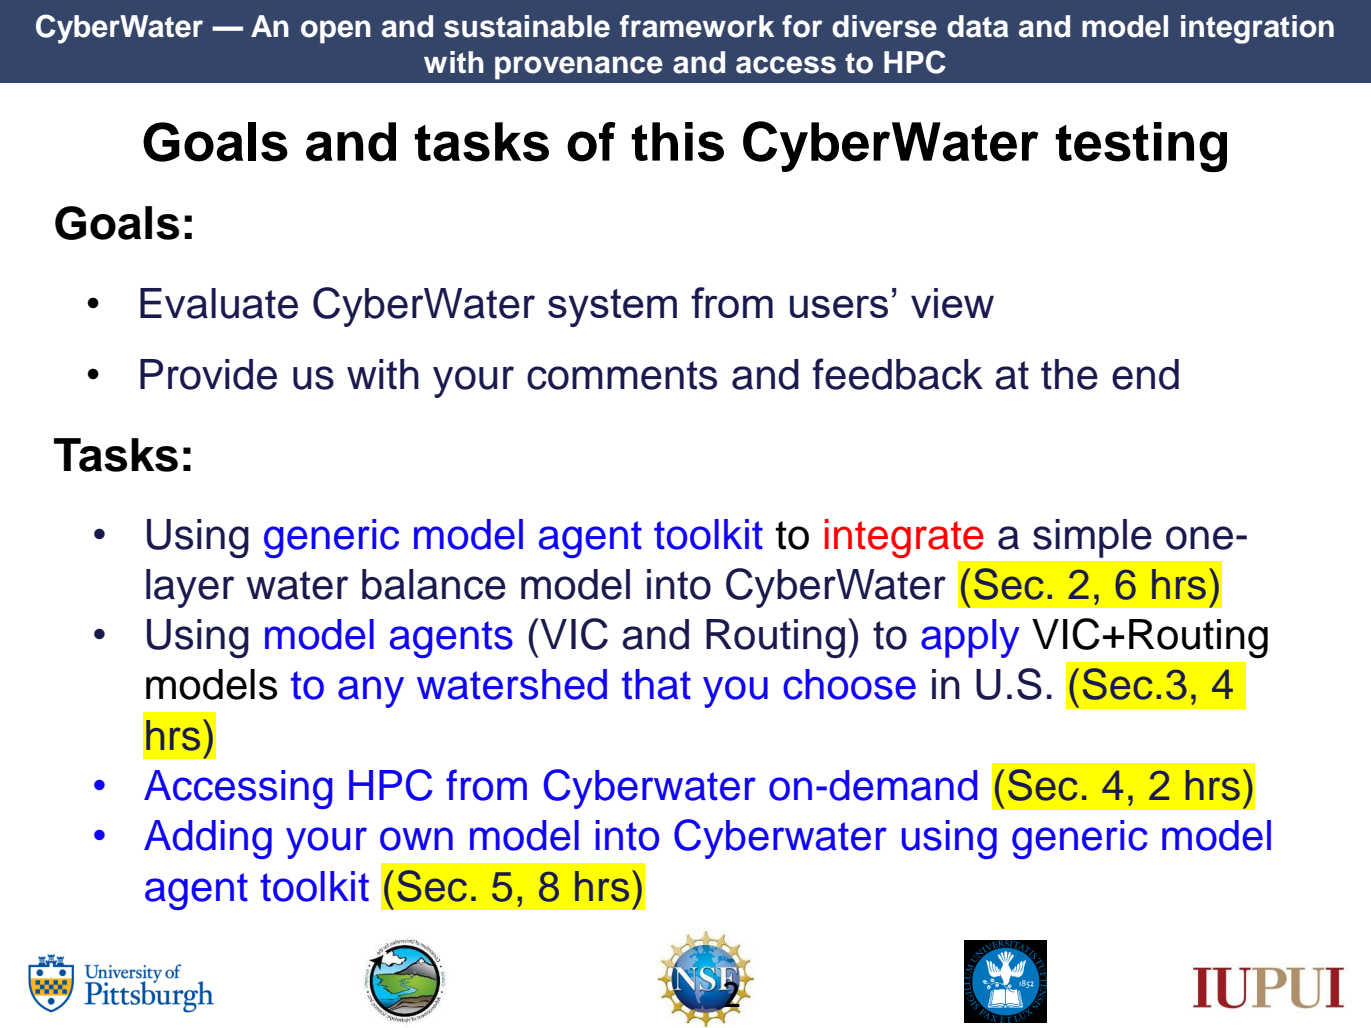 The height and width of the document is (1028, 1371). I want to click on end, so click(1145, 374).
